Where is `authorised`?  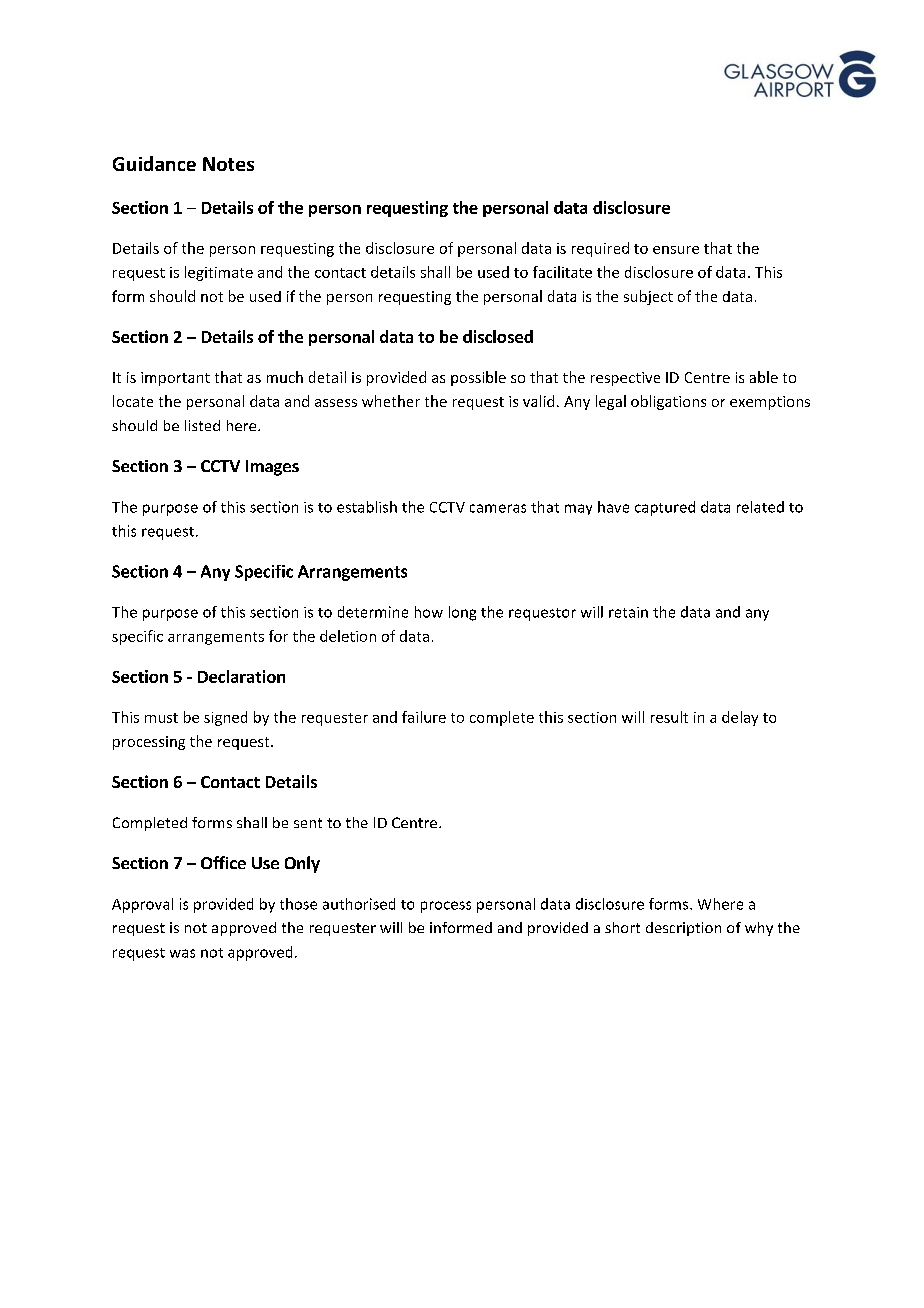 authorised is located at coordinates (359, 904).
